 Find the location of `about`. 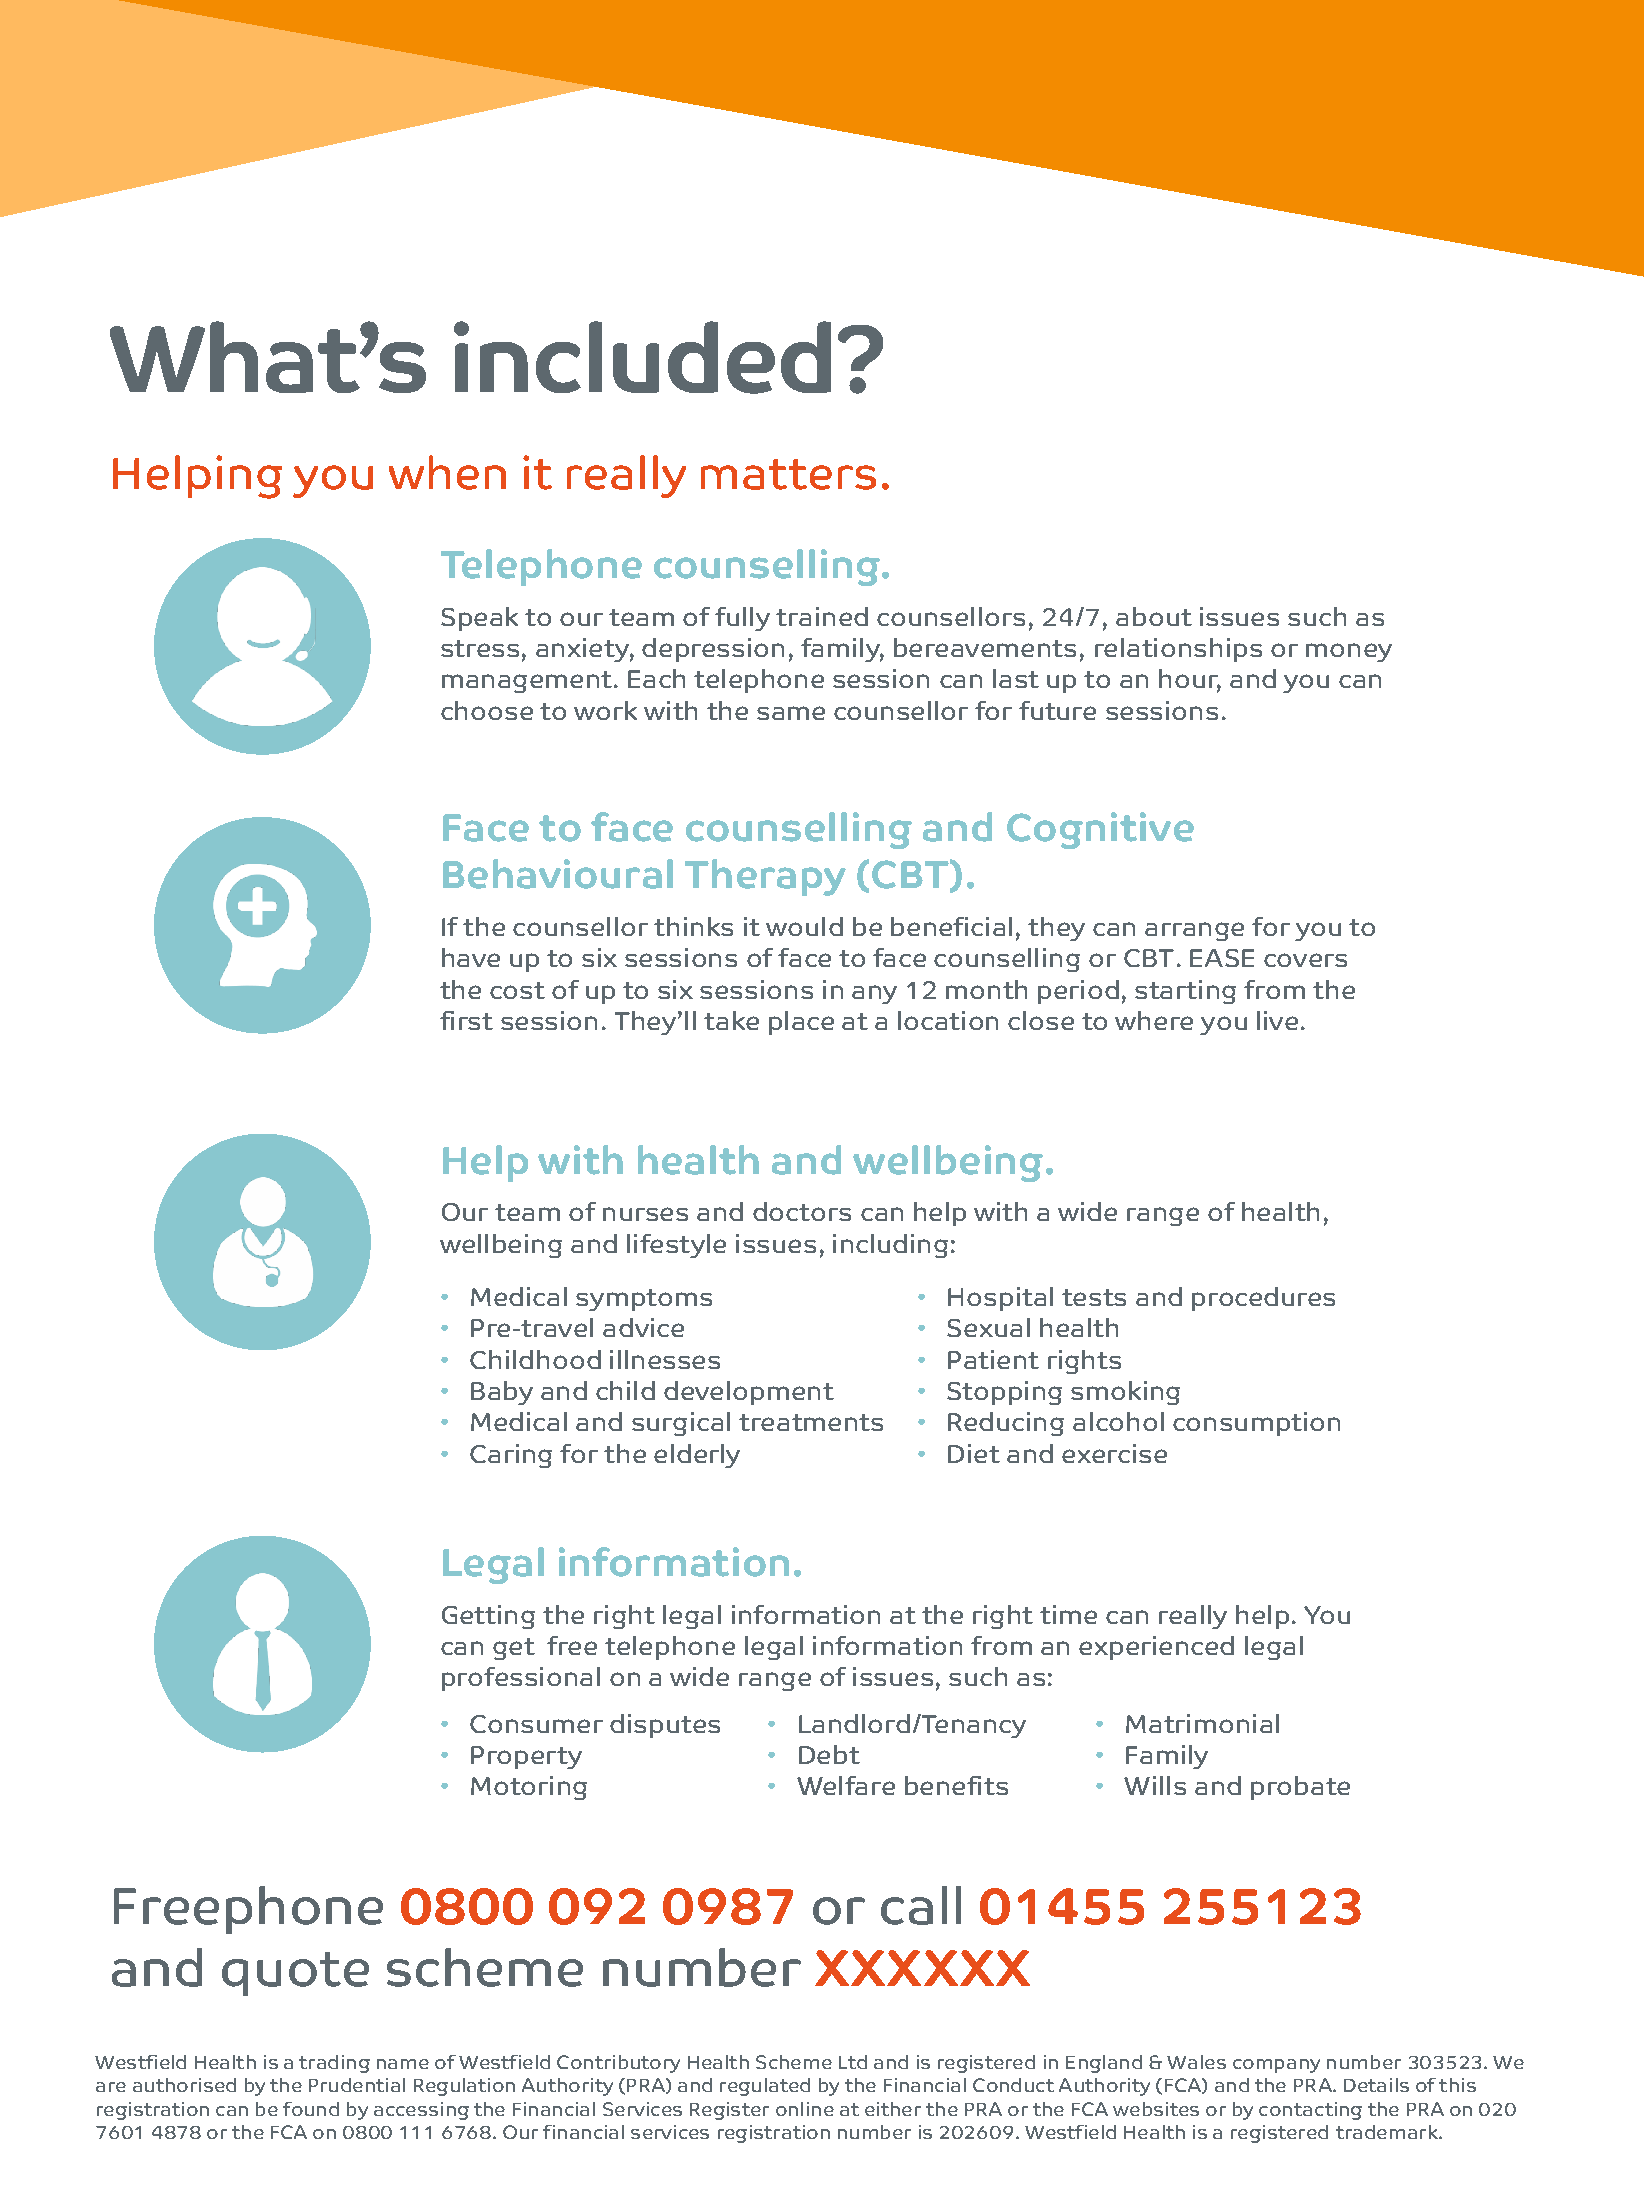

about is located at coordinates (1154, 616).
